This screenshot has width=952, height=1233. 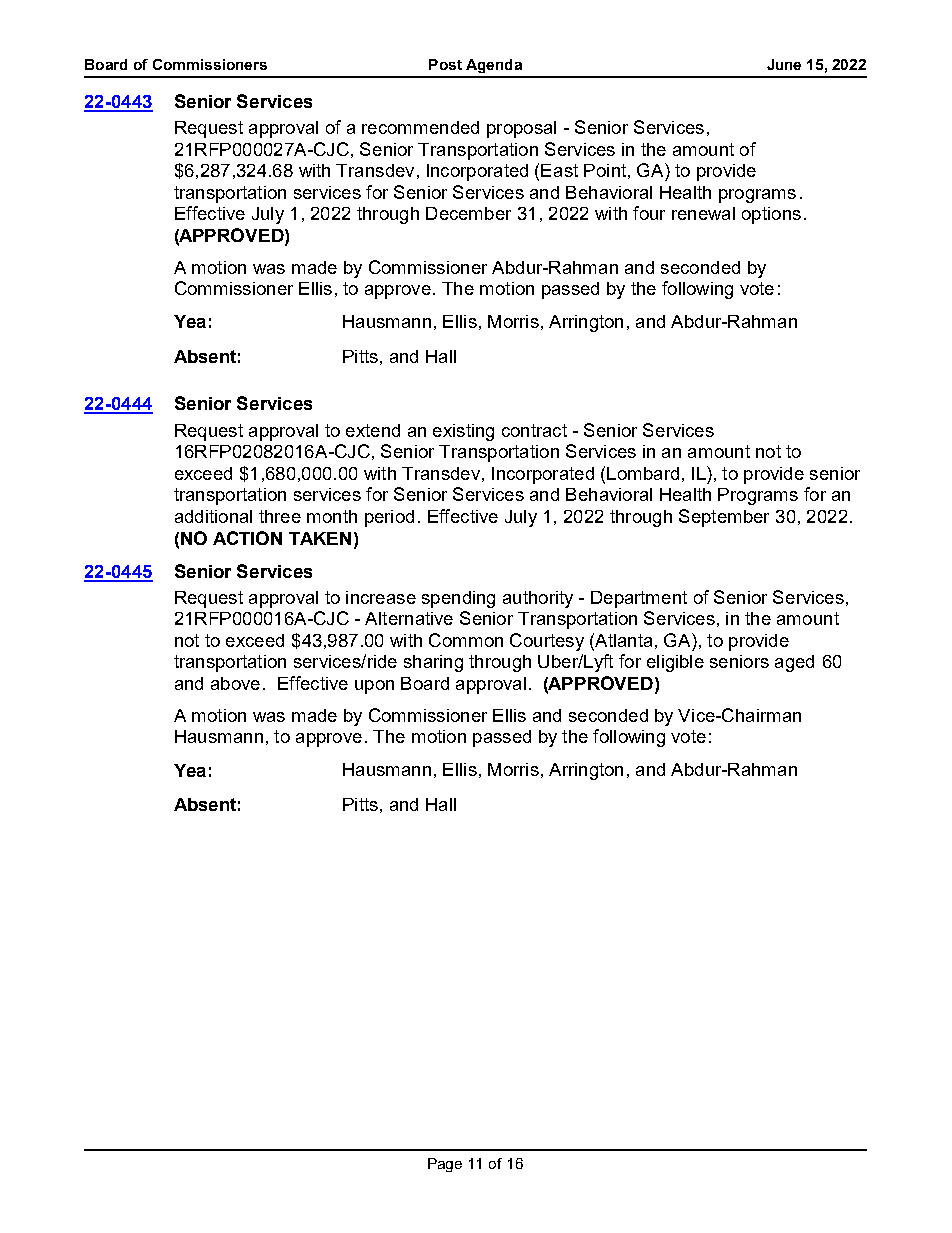 What do you see at coordinates (521, 129) in the screenshot?
I see `proposal` at bounding box center [521, 129].
